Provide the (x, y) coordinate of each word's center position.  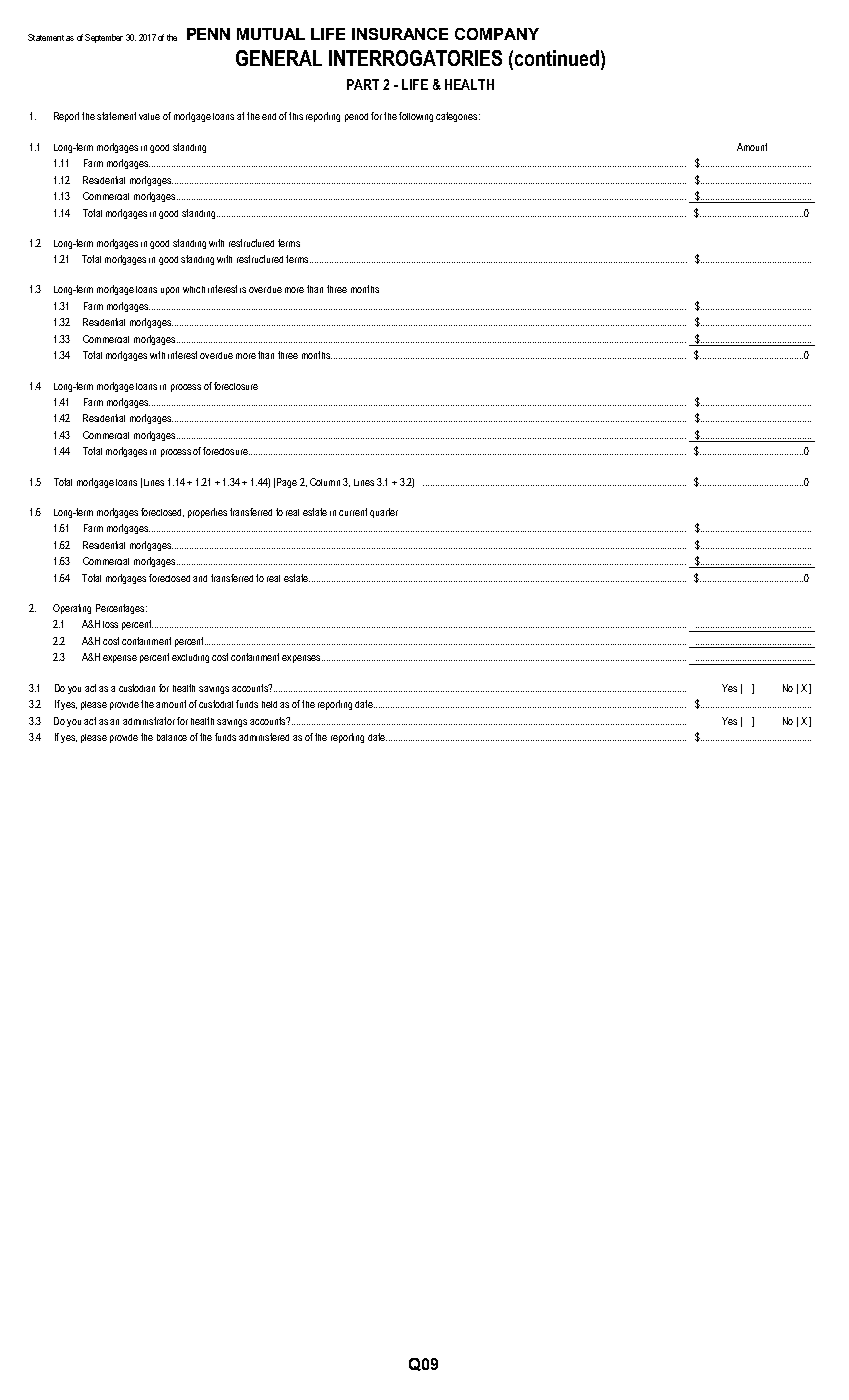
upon (170, 291)
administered (264, 737)
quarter (384, 513)
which (194, 289)
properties (207, 513)
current (353, 512)
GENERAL (279, 58)
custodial (216, 704)
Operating (72, 609)
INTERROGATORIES (415, 58)
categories (458, 117)
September (104, 38)
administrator (149, 721)
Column (325, 482)
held (269, 704)
